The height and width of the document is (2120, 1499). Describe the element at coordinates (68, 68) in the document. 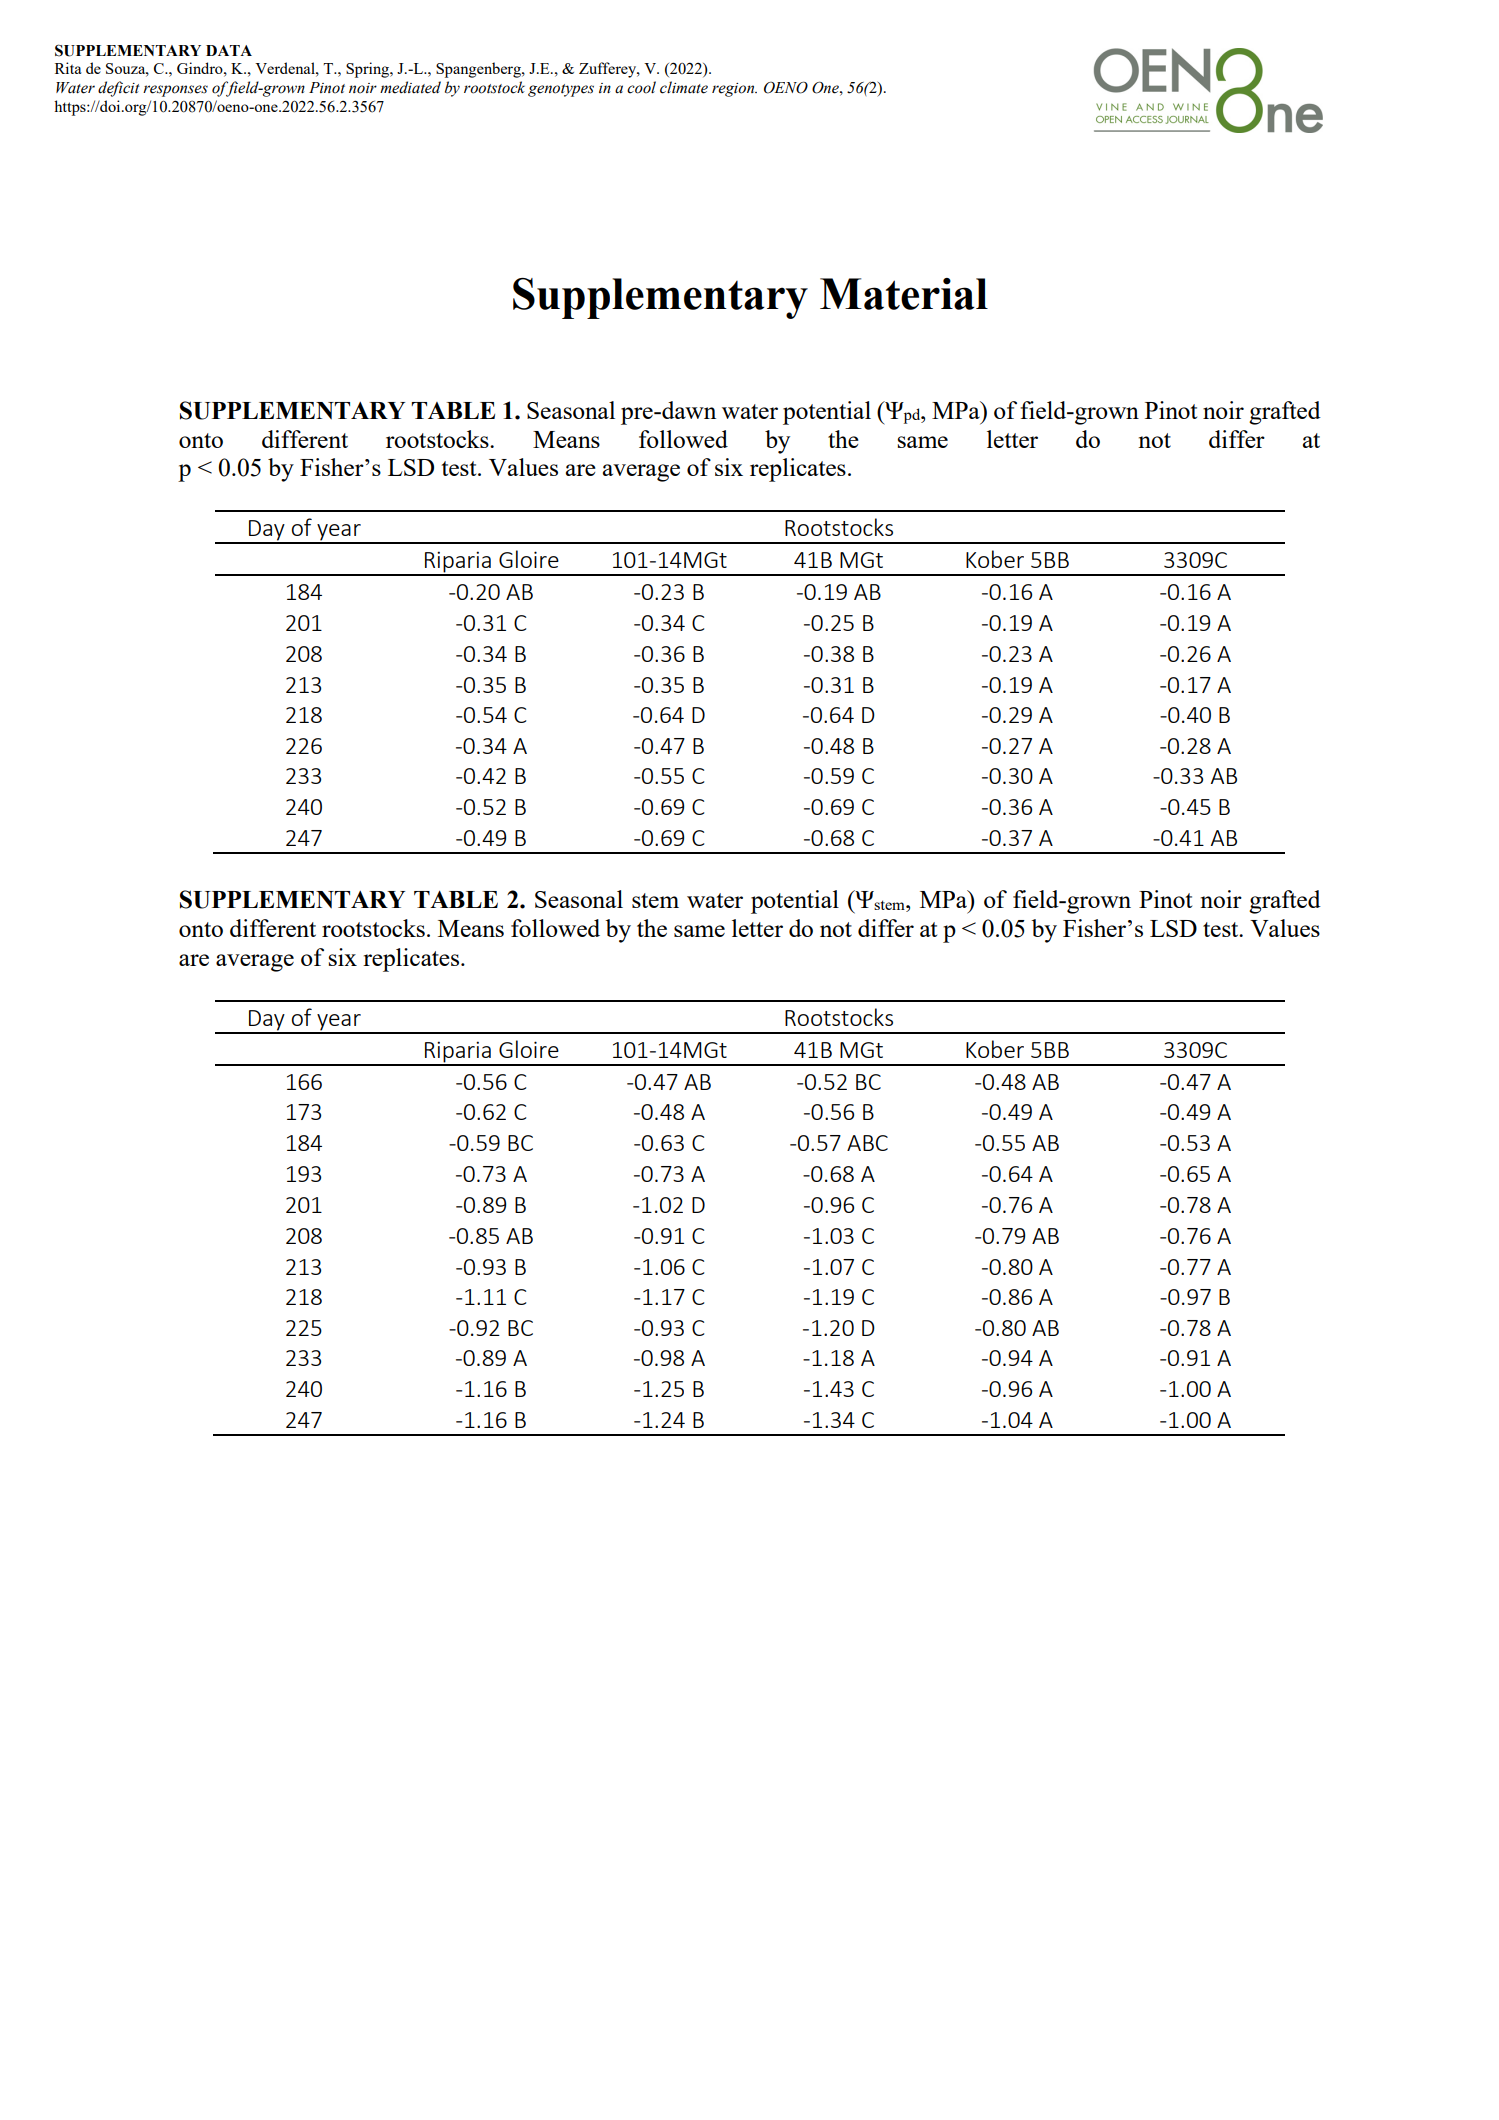

I see `Rita` at that location.
